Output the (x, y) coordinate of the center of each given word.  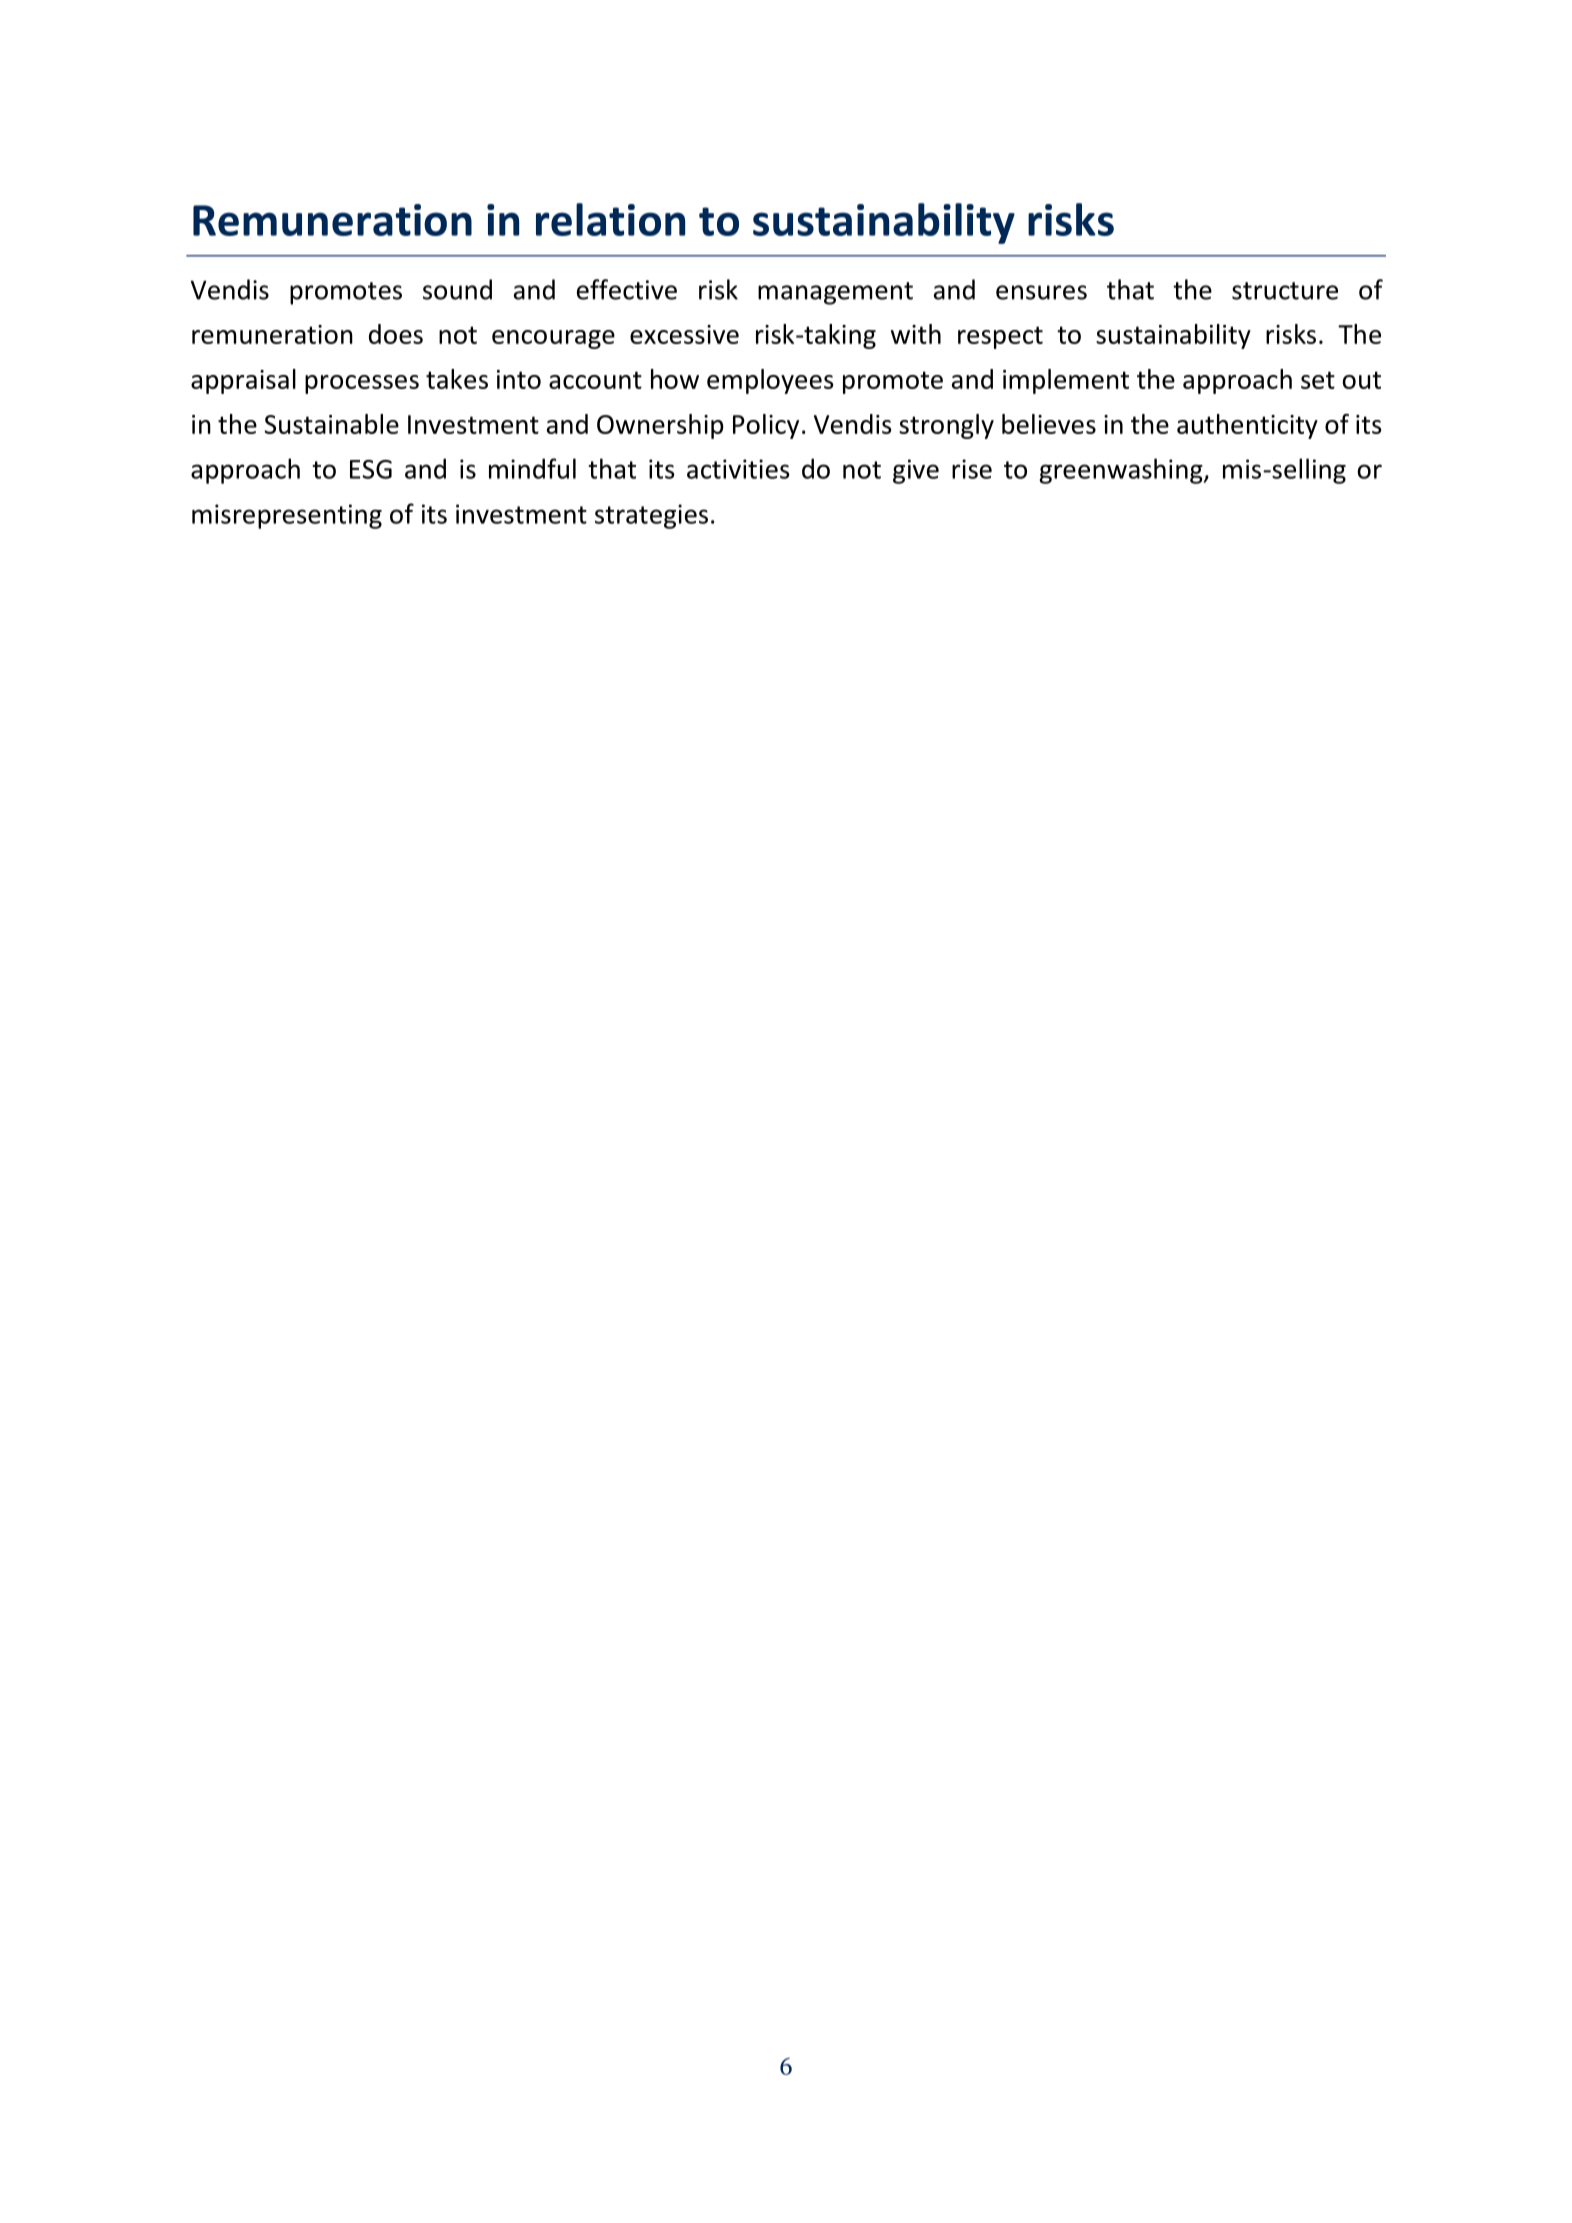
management (835, 293)
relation (610, 219)
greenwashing (1122, 471)
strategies (651, 516)
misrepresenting (287, 516)
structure (1285, 291)
